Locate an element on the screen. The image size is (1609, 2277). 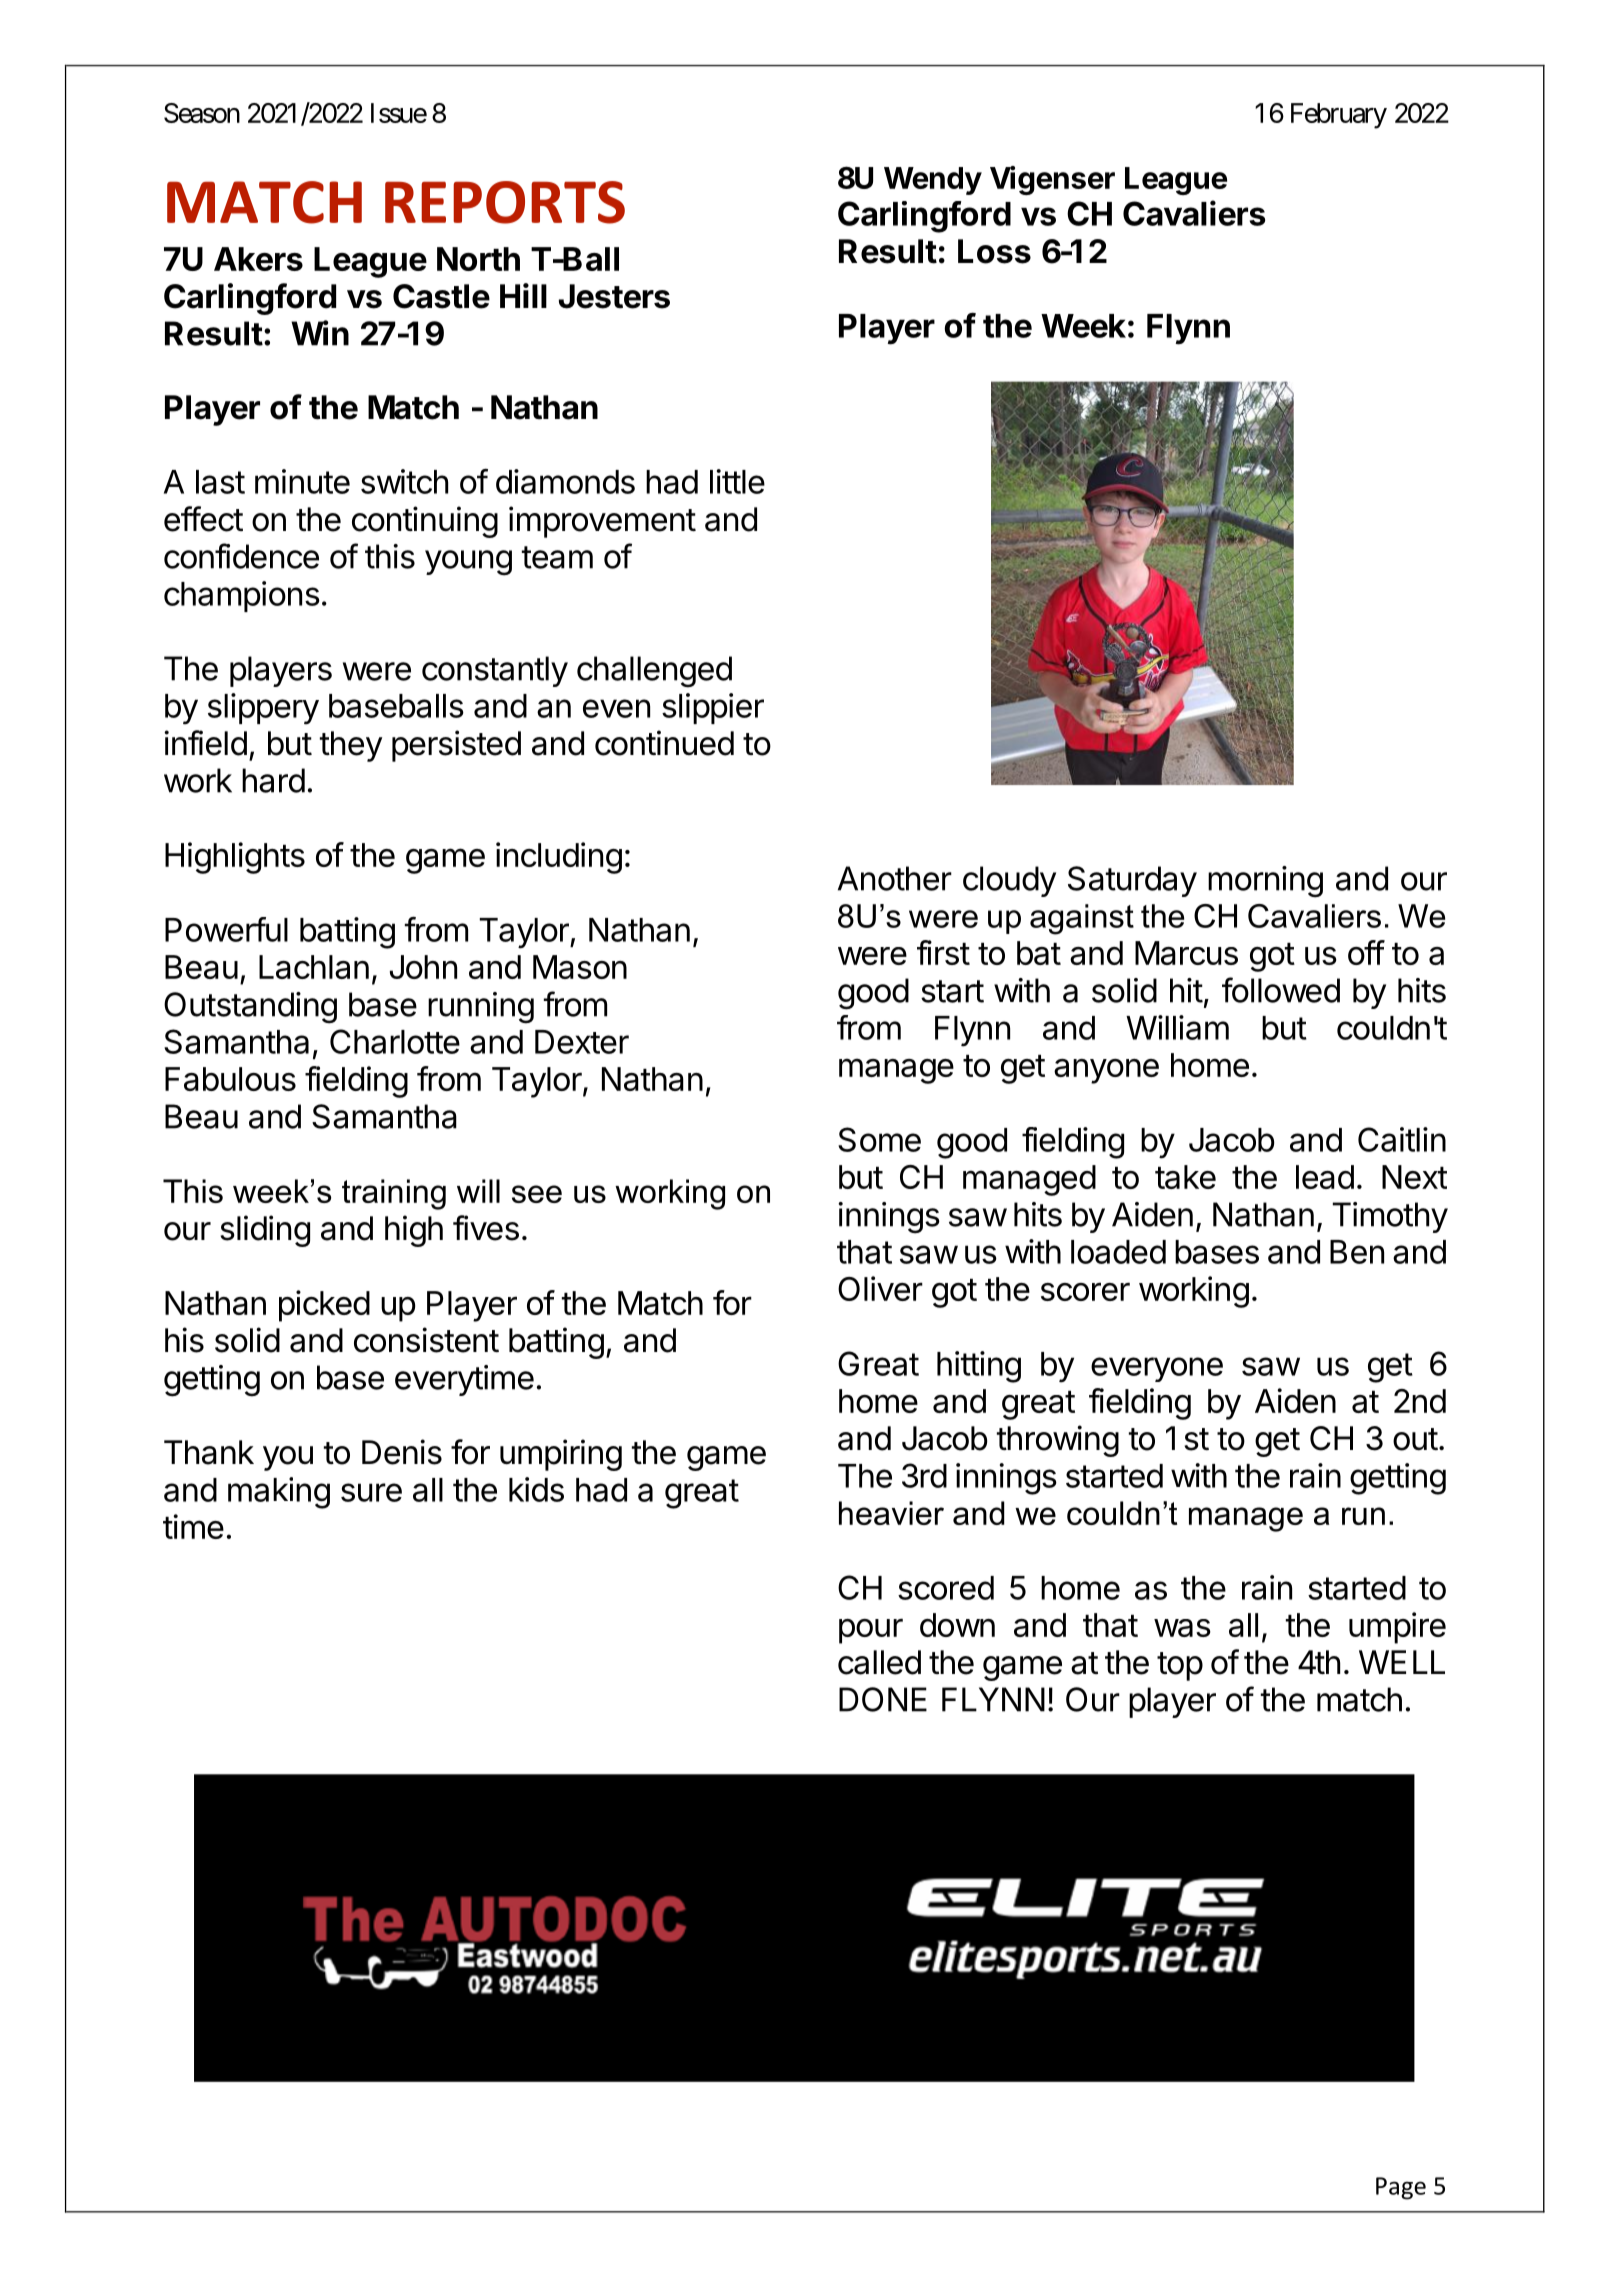
Page is located at coordinates (1401, 2188).
